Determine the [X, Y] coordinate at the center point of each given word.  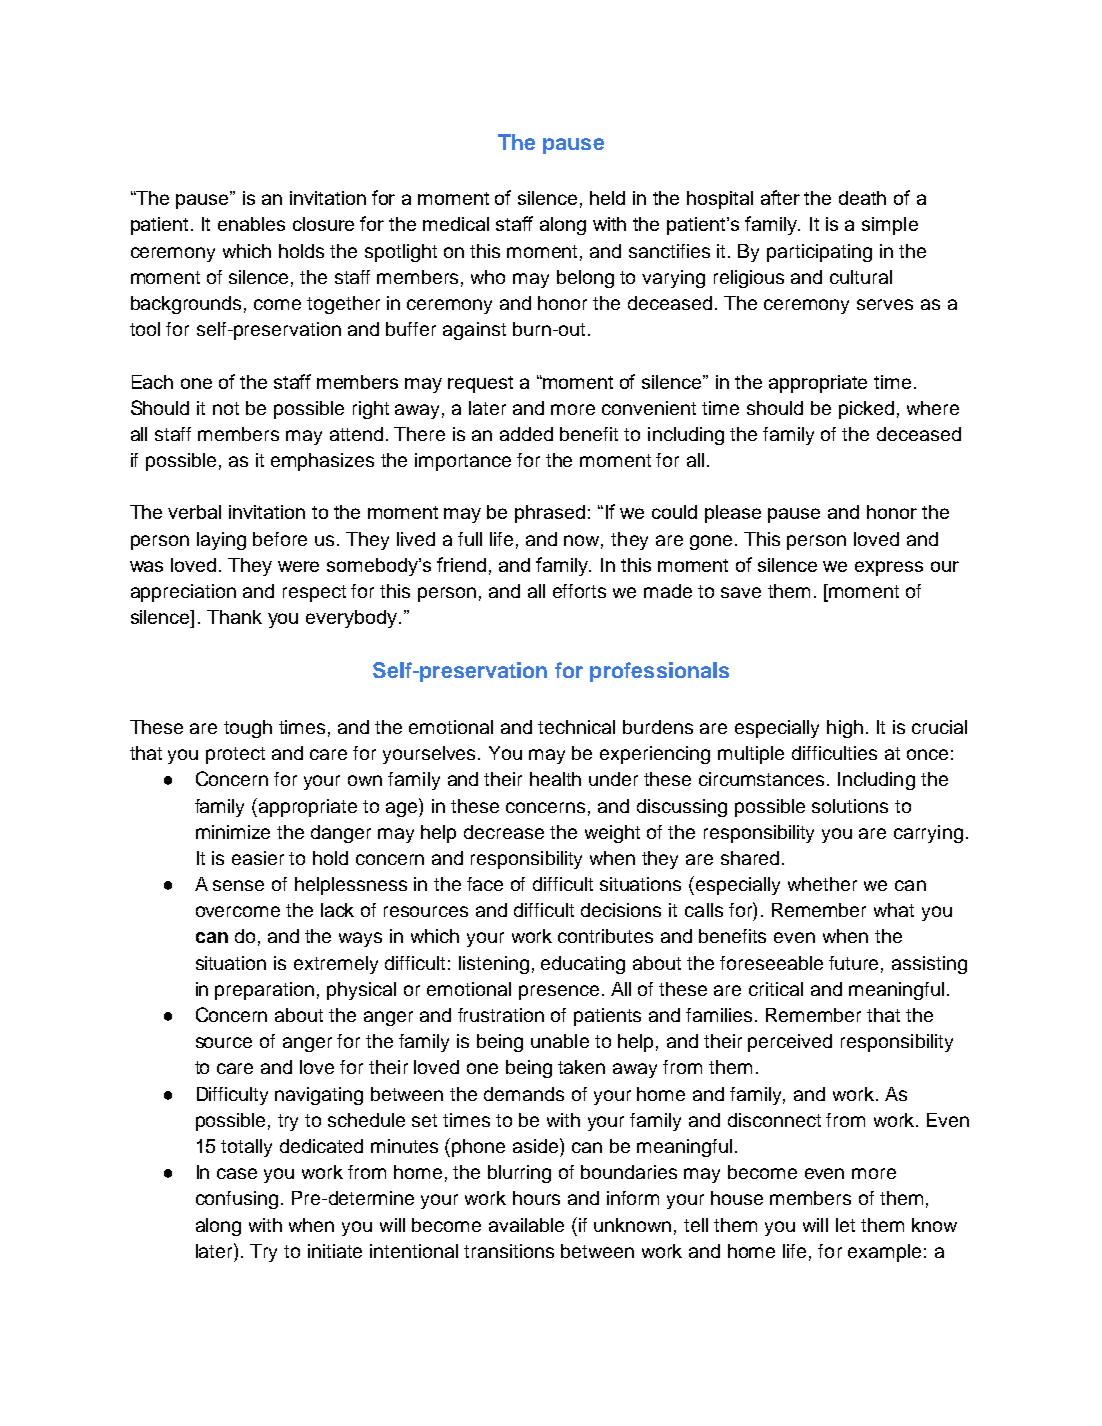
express [889, 568]
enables [251, 224]
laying [221, 541]
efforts [579, 591]
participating [819, 253]
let [845, 1225]
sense [238, 885]
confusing [237, 1200]
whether [822, 884]
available [526, 1225]
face [485, 884]
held [607, 198]
